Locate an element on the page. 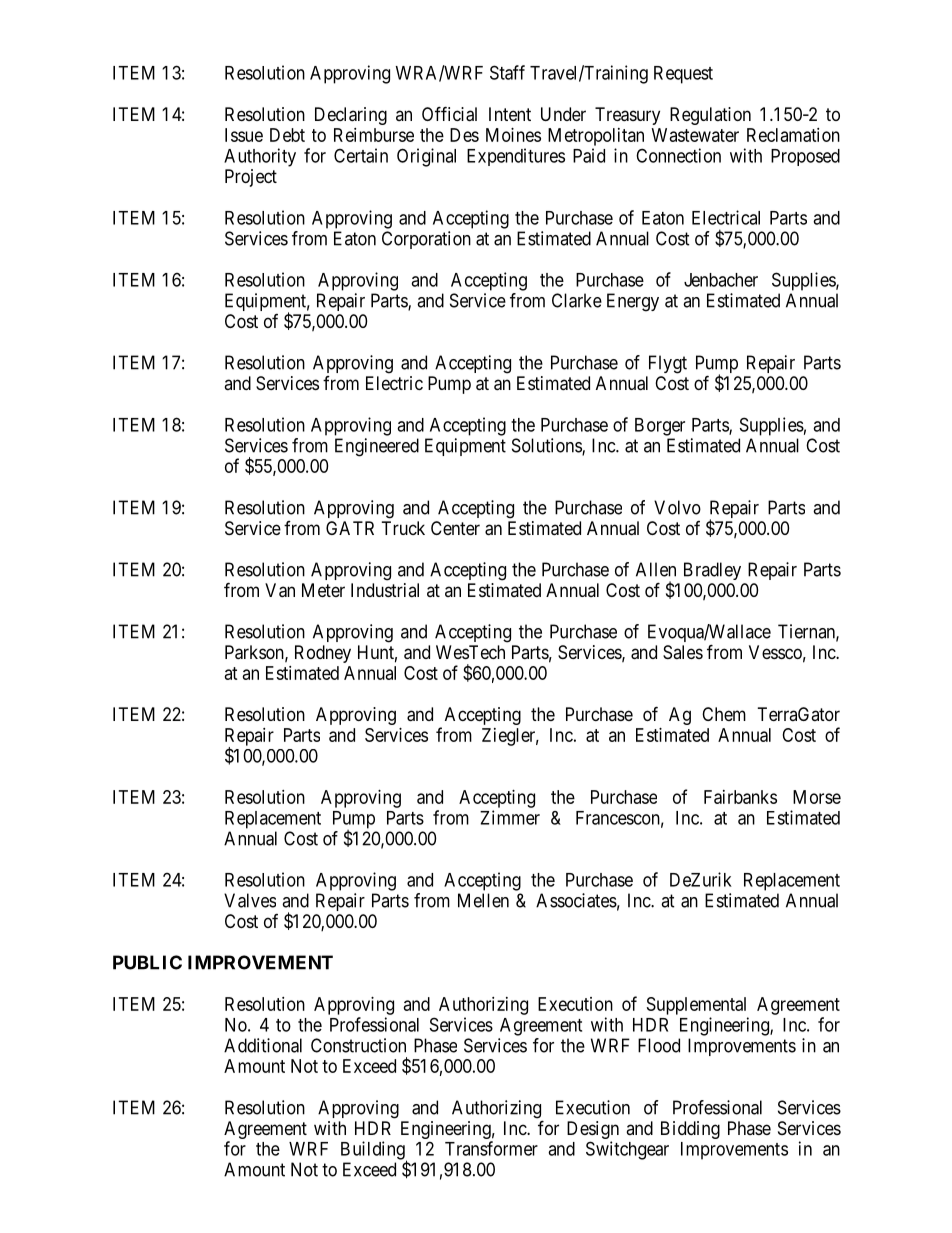  Intent is located at coordinates (510, 114).
